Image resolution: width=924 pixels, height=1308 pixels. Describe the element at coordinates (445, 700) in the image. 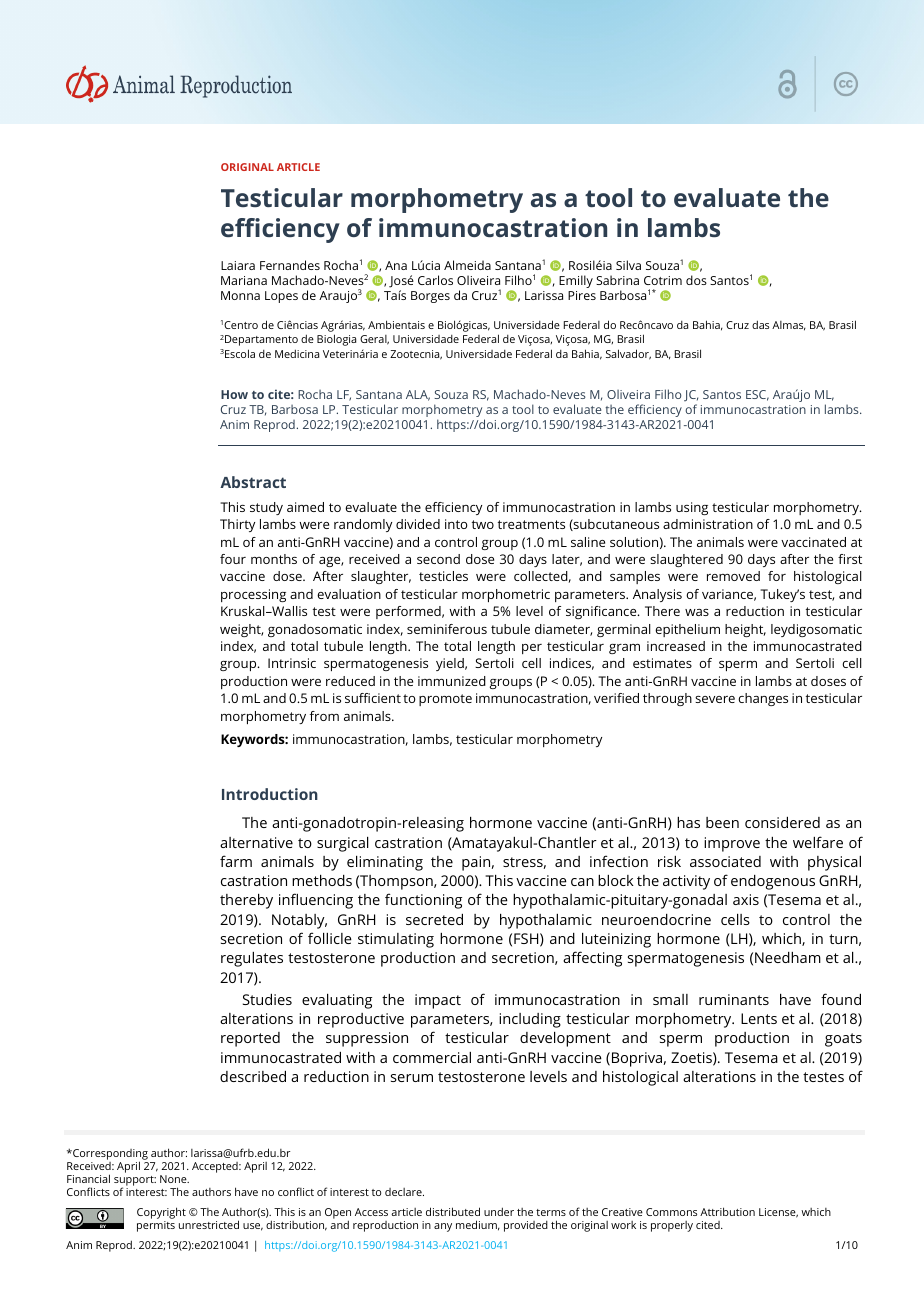

I see `promote` at that location.
